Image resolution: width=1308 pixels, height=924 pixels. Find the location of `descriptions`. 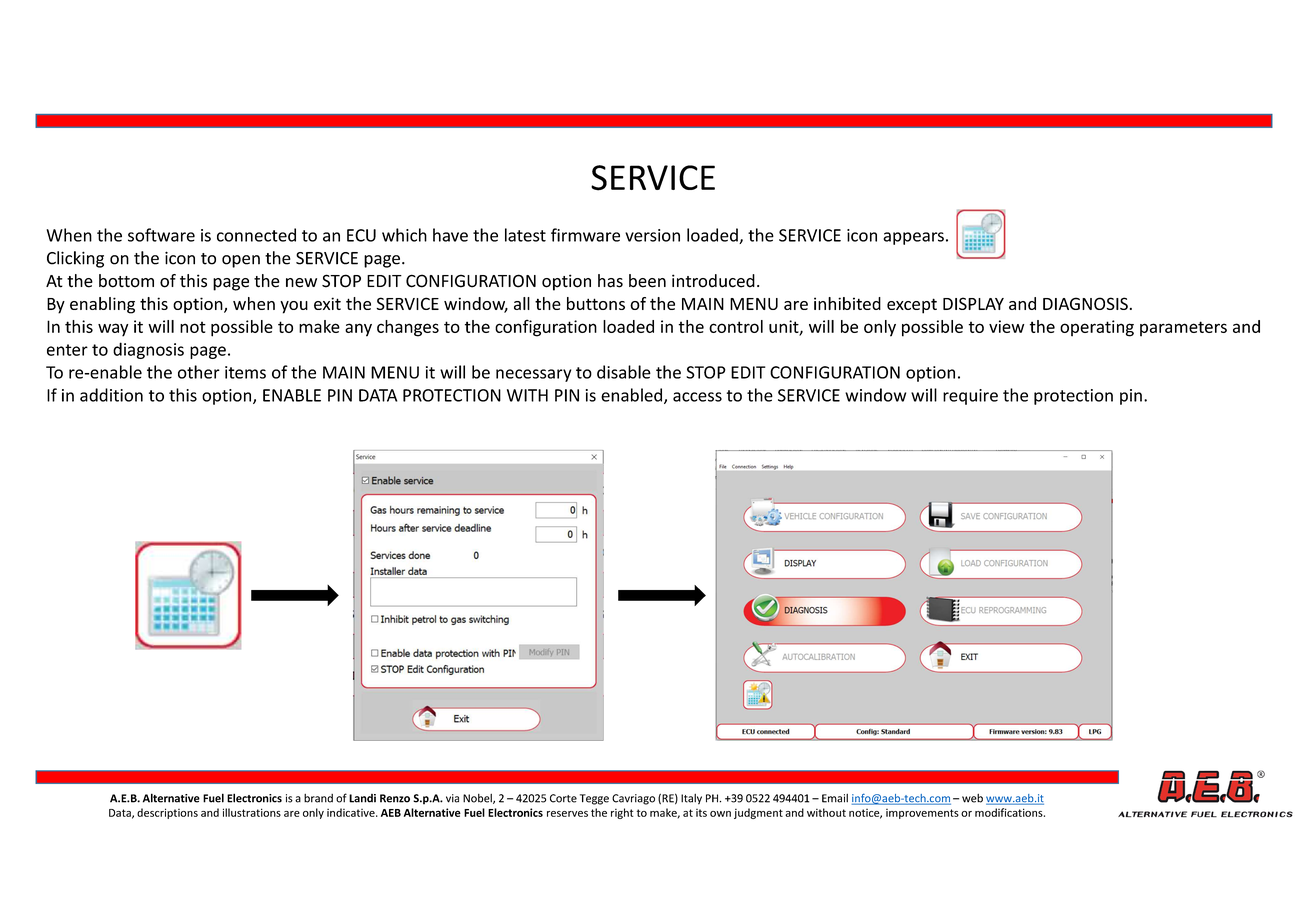

descriptions is located at coordinates (167, 813).
